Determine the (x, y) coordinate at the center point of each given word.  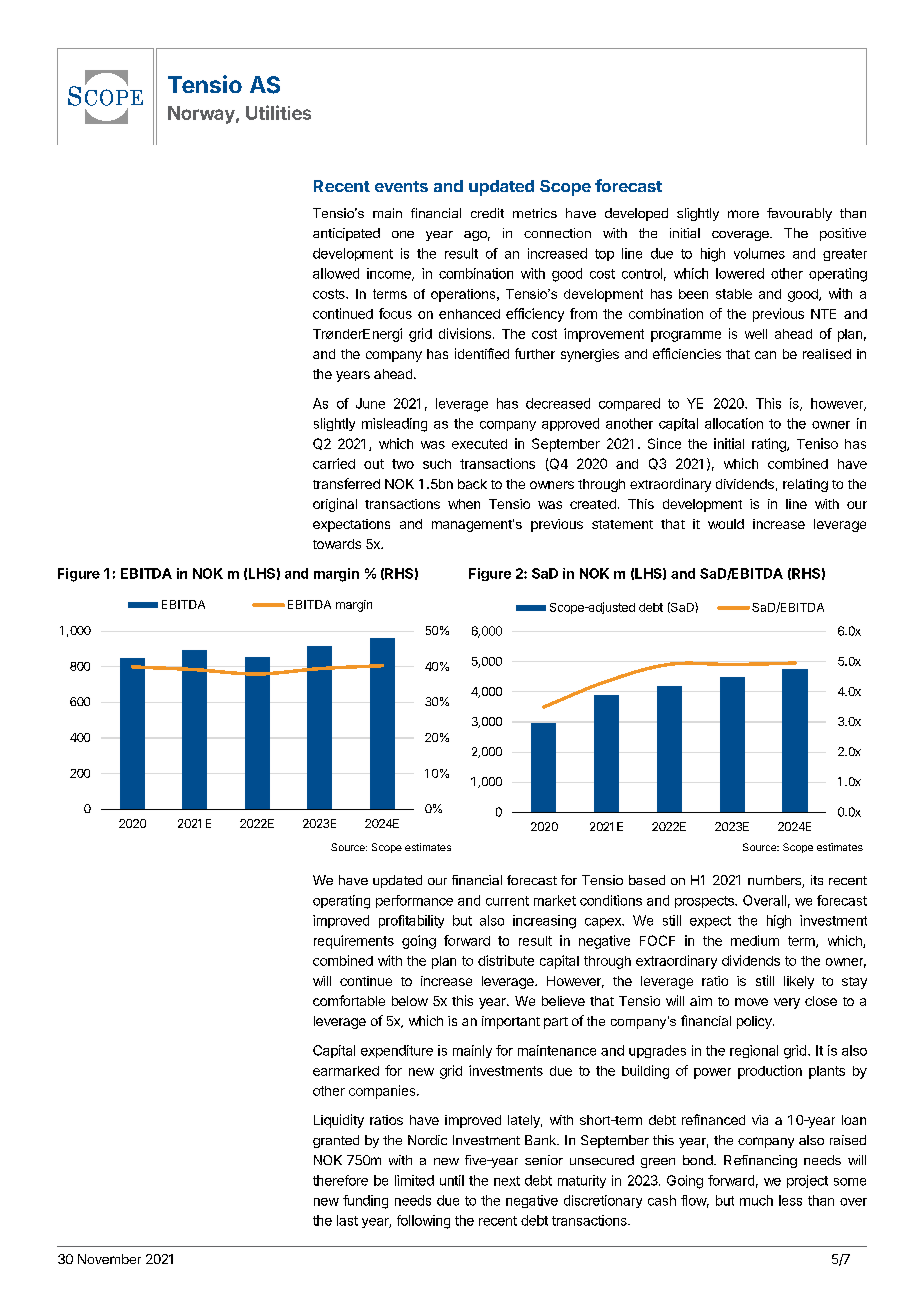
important (511, 1022)
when (464, 504)
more (743, 214)
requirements (354, 942)
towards (337, 544)
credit (487, 213)
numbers (775, 881)
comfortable (349, 1000)
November (109, 1259)
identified (482, 353)
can (765, 355)
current (507, 901)
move (751, 1002)
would (726, 524)
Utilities (278, 112)
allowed (336, 273)
